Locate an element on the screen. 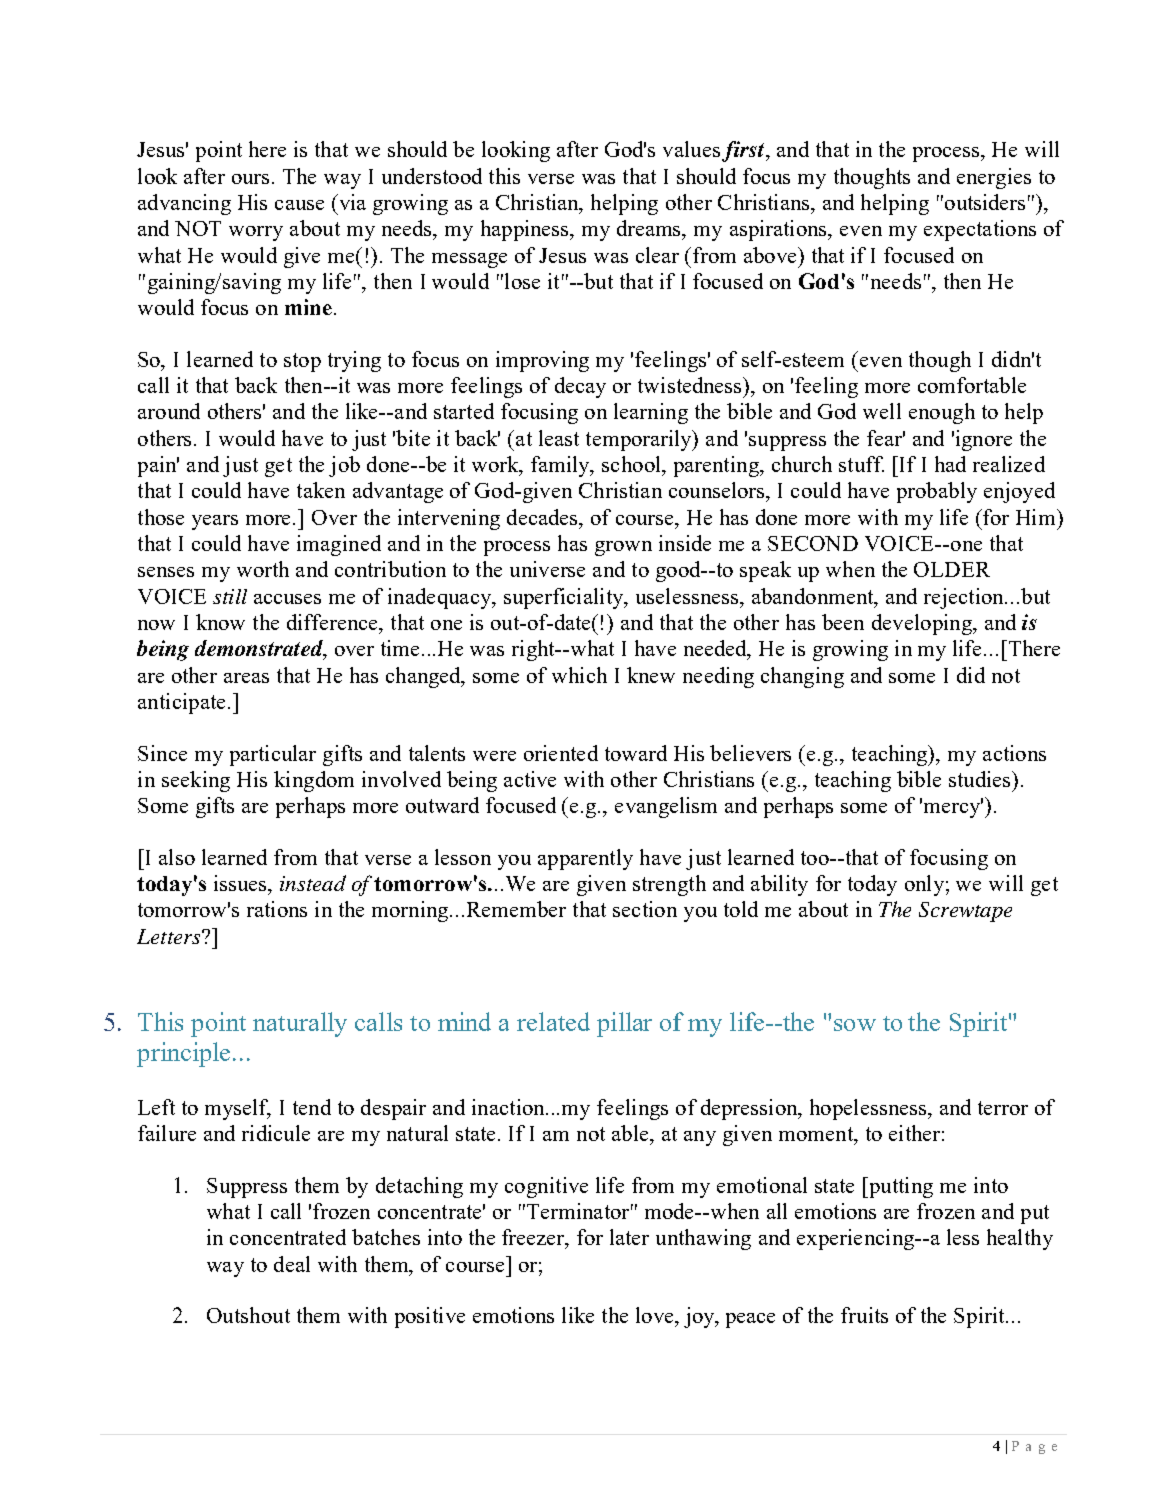 The height and width of the screenshot is (1511, 1167). cause is located at coordinates (299, 205).
